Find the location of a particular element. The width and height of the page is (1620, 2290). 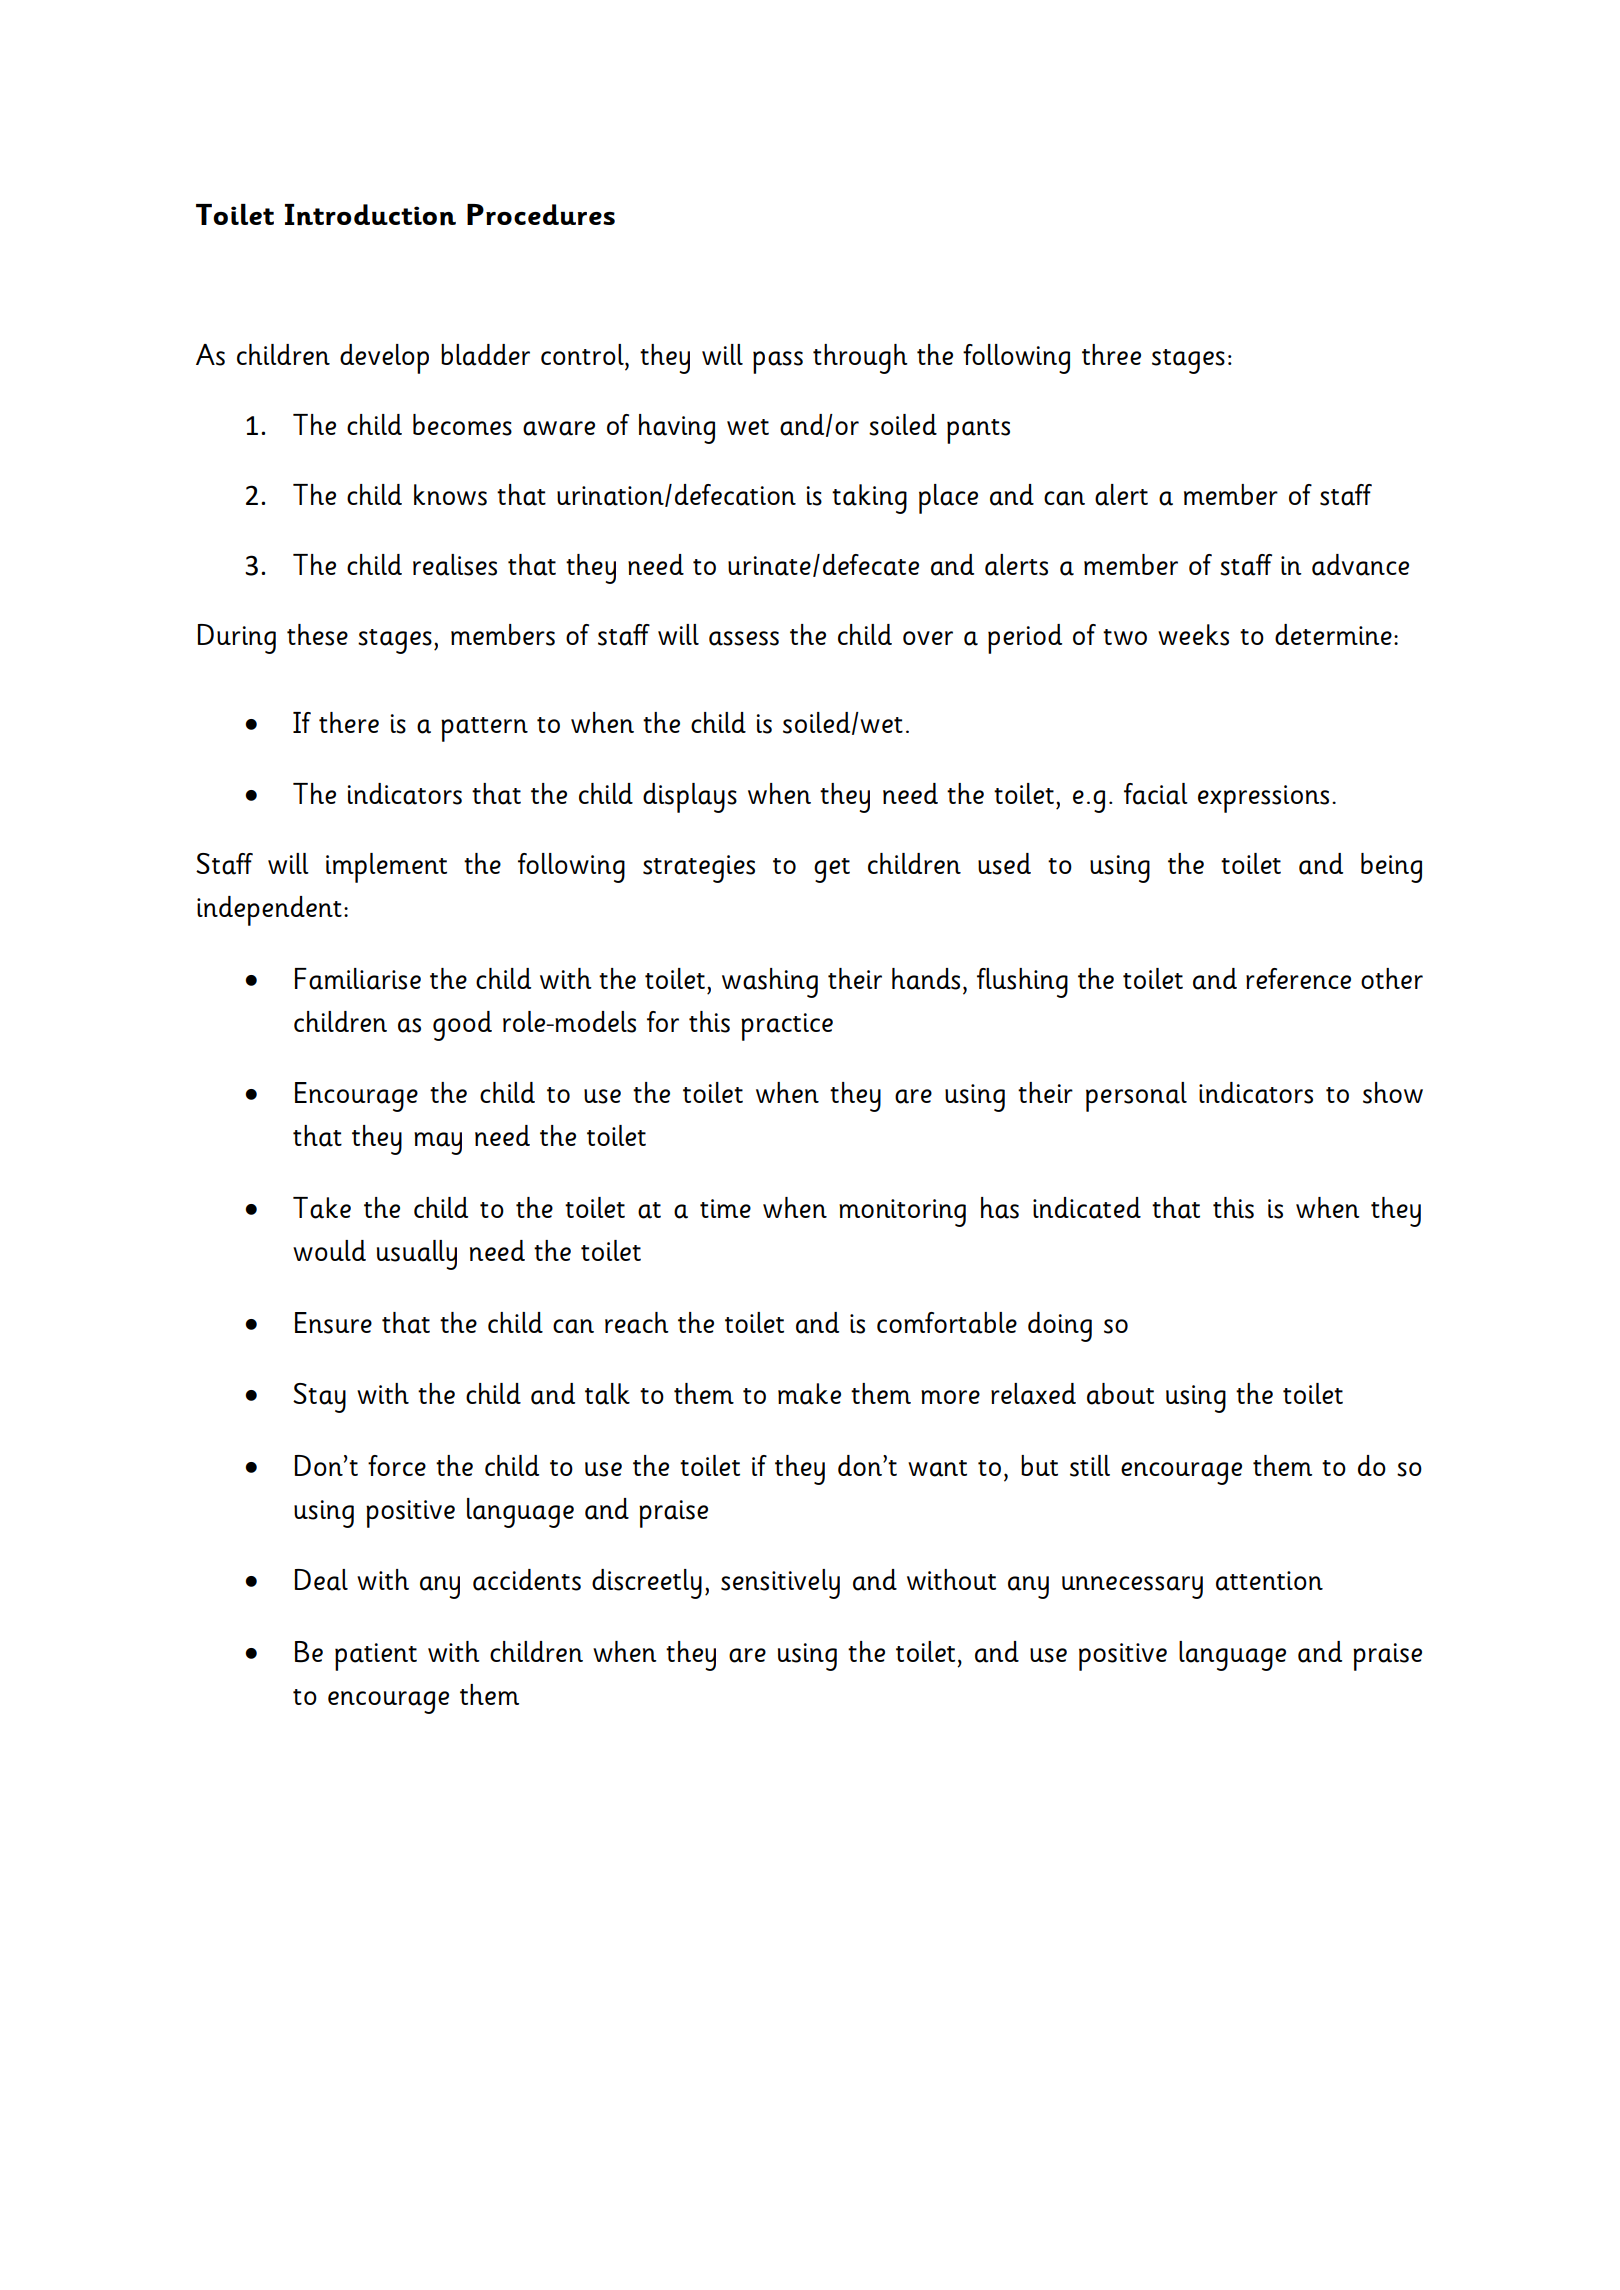

weeks is located at coordinates (1193, 635).
